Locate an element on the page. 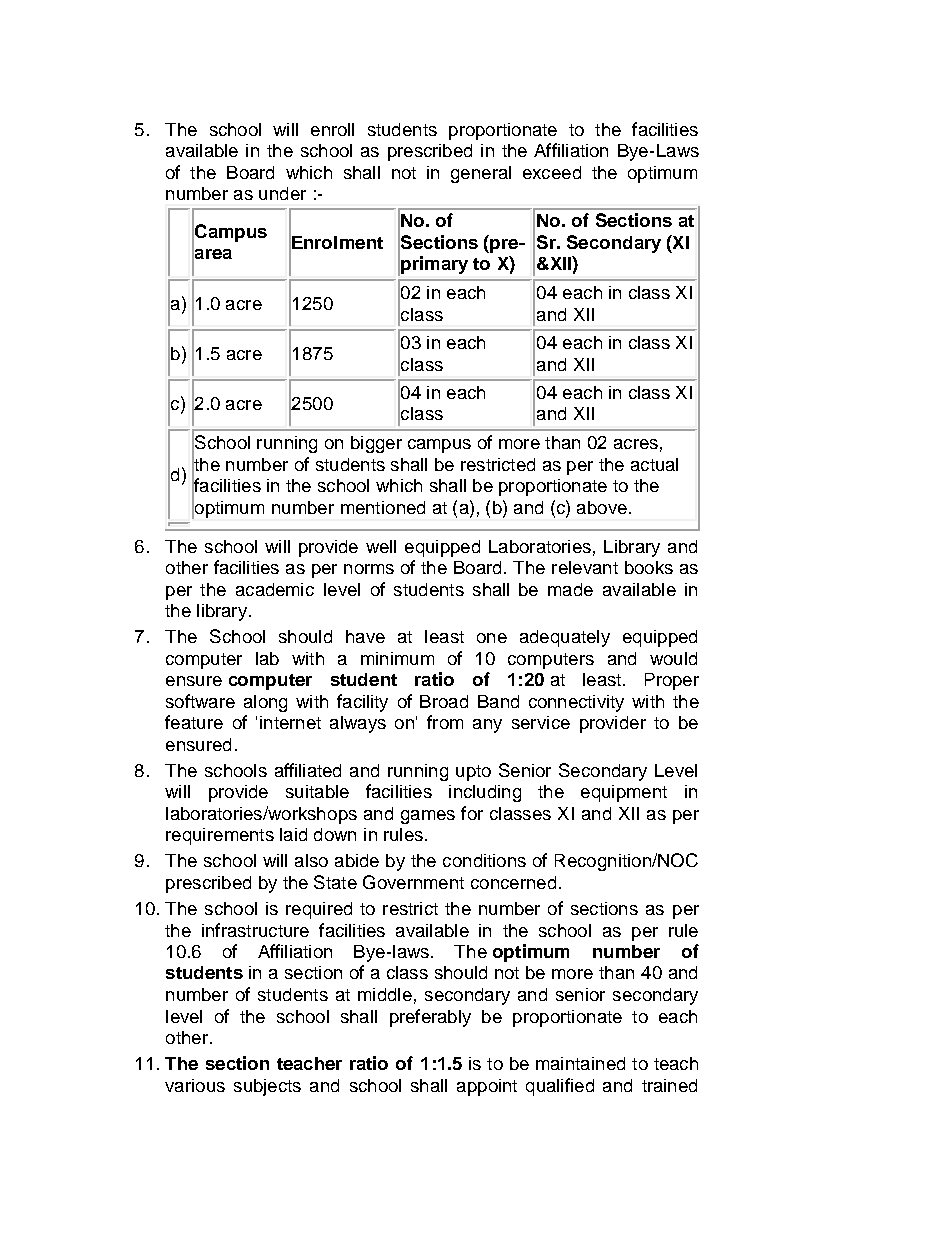  under is located at coordinates (282, 193).
